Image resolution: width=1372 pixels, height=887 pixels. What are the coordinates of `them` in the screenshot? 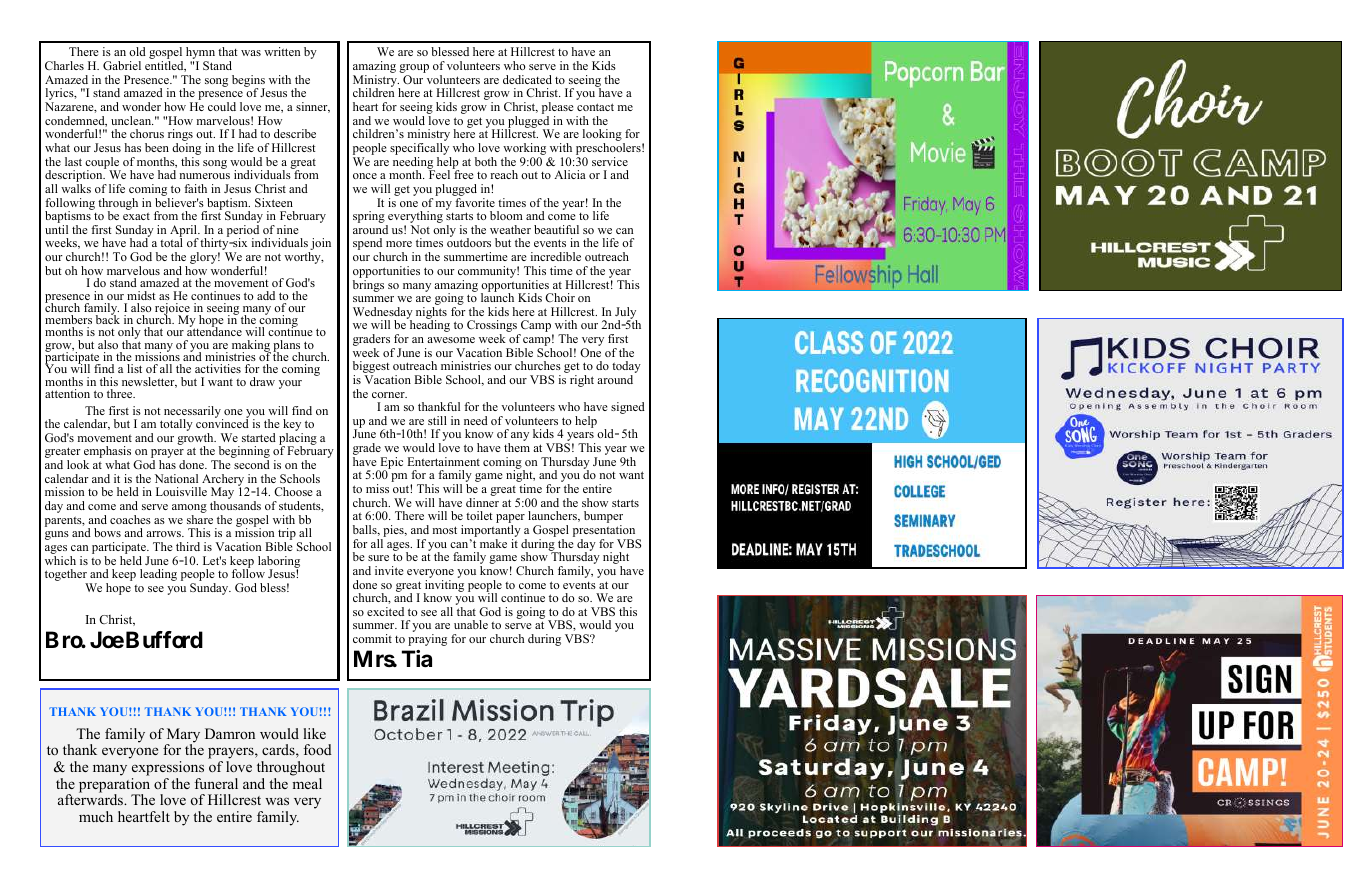 It's located at (517, 447).
